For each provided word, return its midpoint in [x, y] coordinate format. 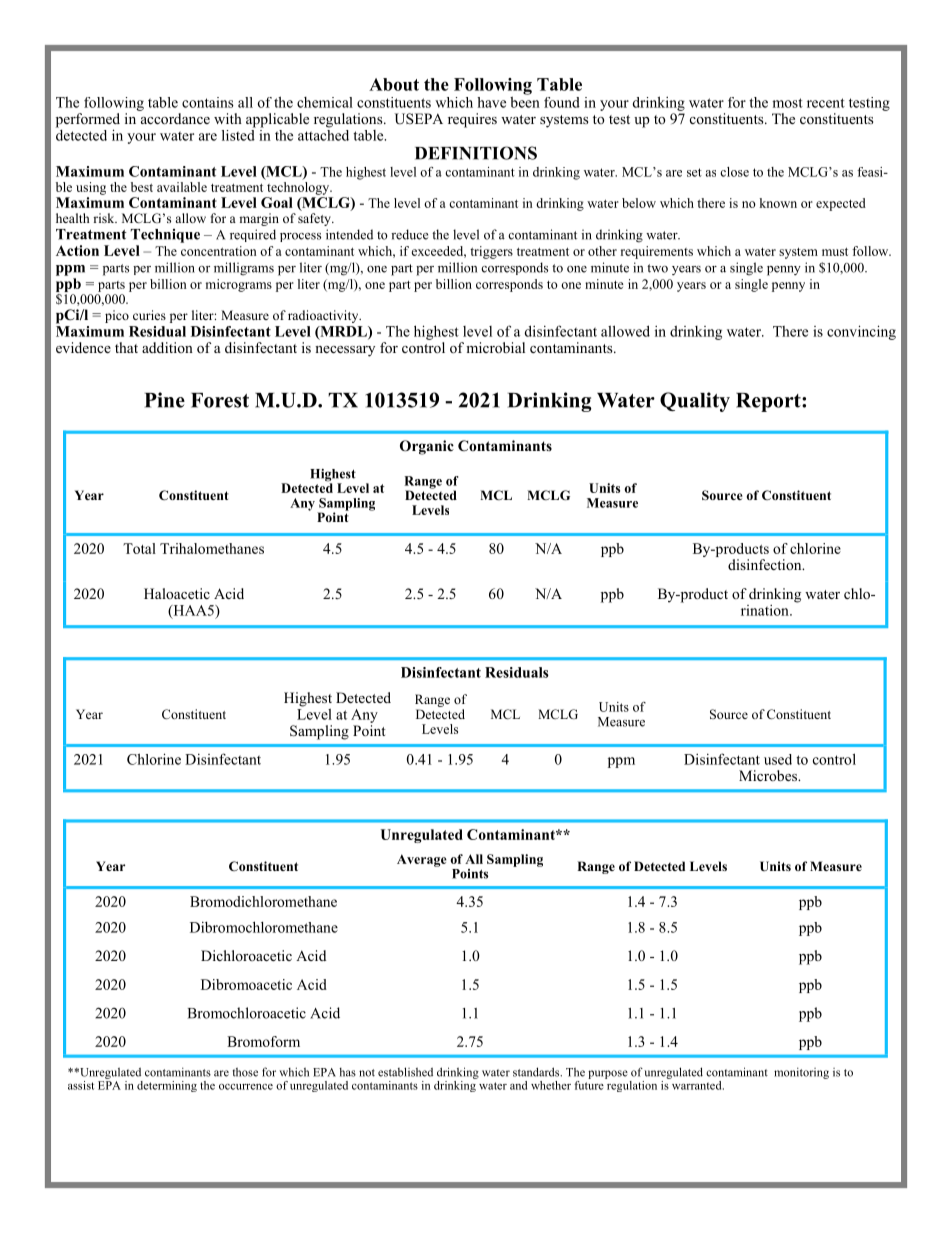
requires [472, 120]
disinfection [766, 564]
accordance [175, 119]
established [405, 1072]
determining [167, 1086]
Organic [427, 447]
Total [139, 548]
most [787, 103]
